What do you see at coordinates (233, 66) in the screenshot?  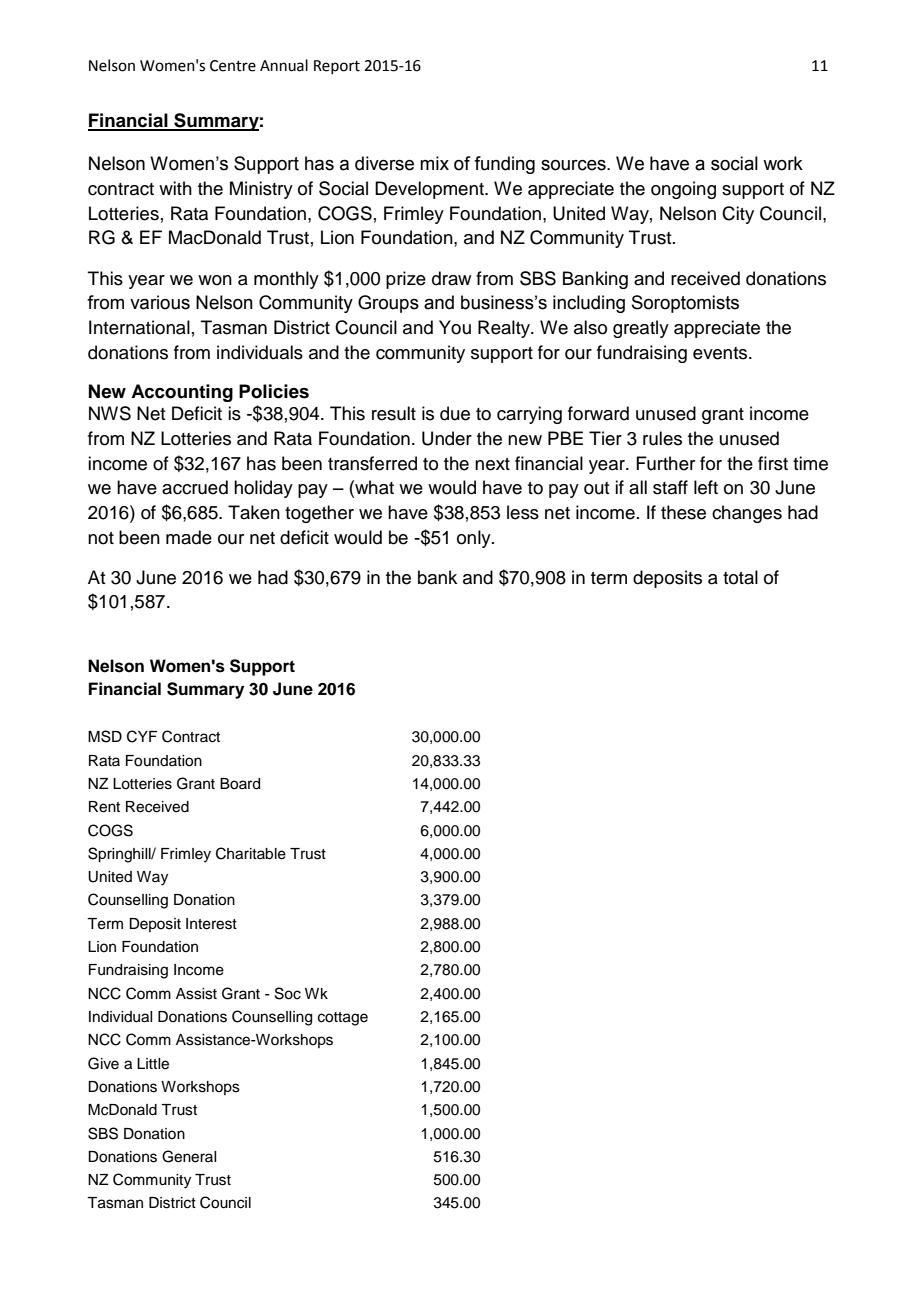 I see `Centre` at bounding box center [233, 66].
